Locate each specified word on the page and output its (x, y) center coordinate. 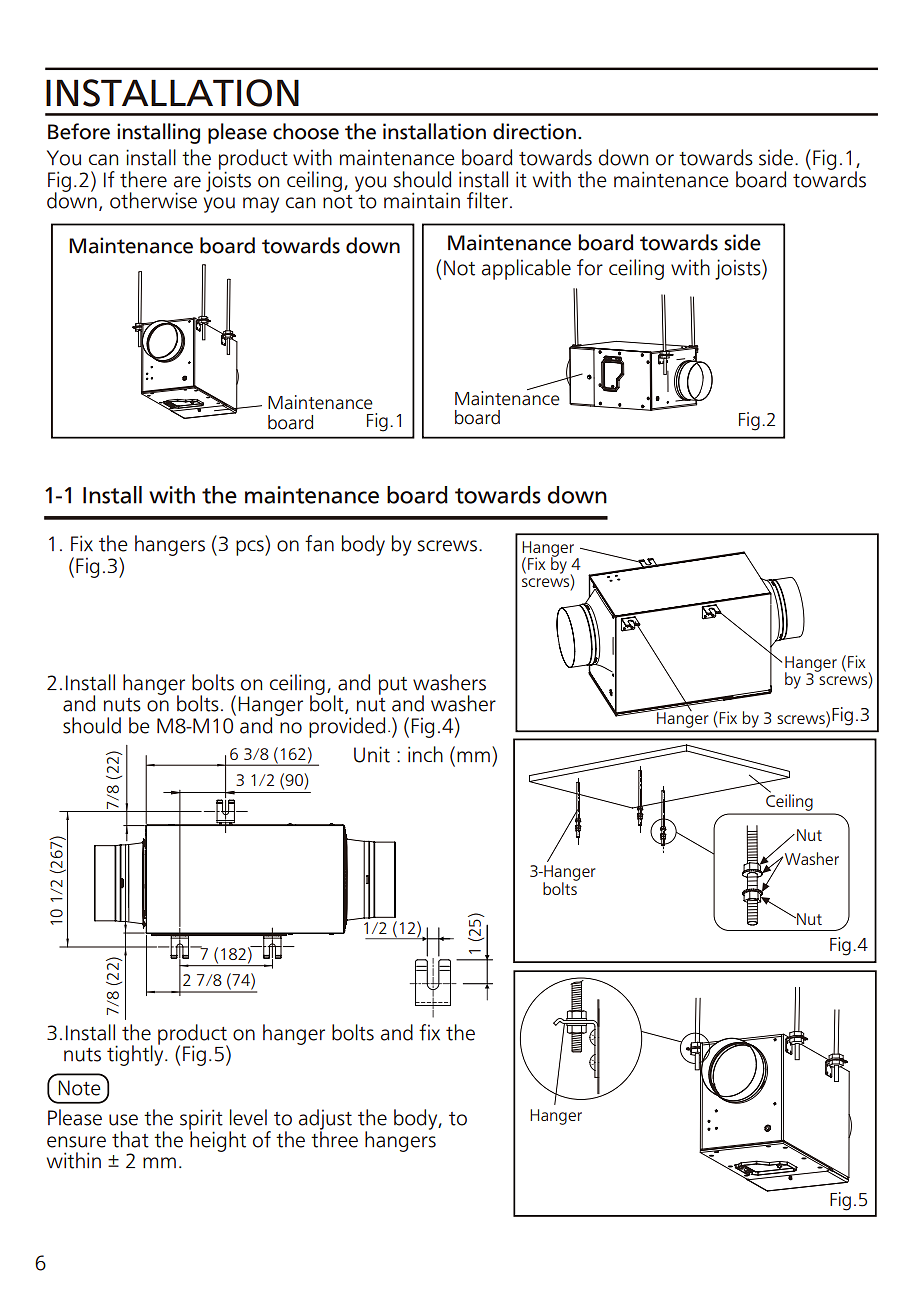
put (393, 686)
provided (347, 727)
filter (487, 200)
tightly (136, 1054)
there (143, 179)
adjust (325, 1120)
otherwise (153, 200)
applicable (526, 269)
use (123, 1120)
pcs (251, 548)
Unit (372, 754)
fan (319, 543)
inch (425, 754)
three (334, 1138)
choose (306, 131)
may (261, 205)
